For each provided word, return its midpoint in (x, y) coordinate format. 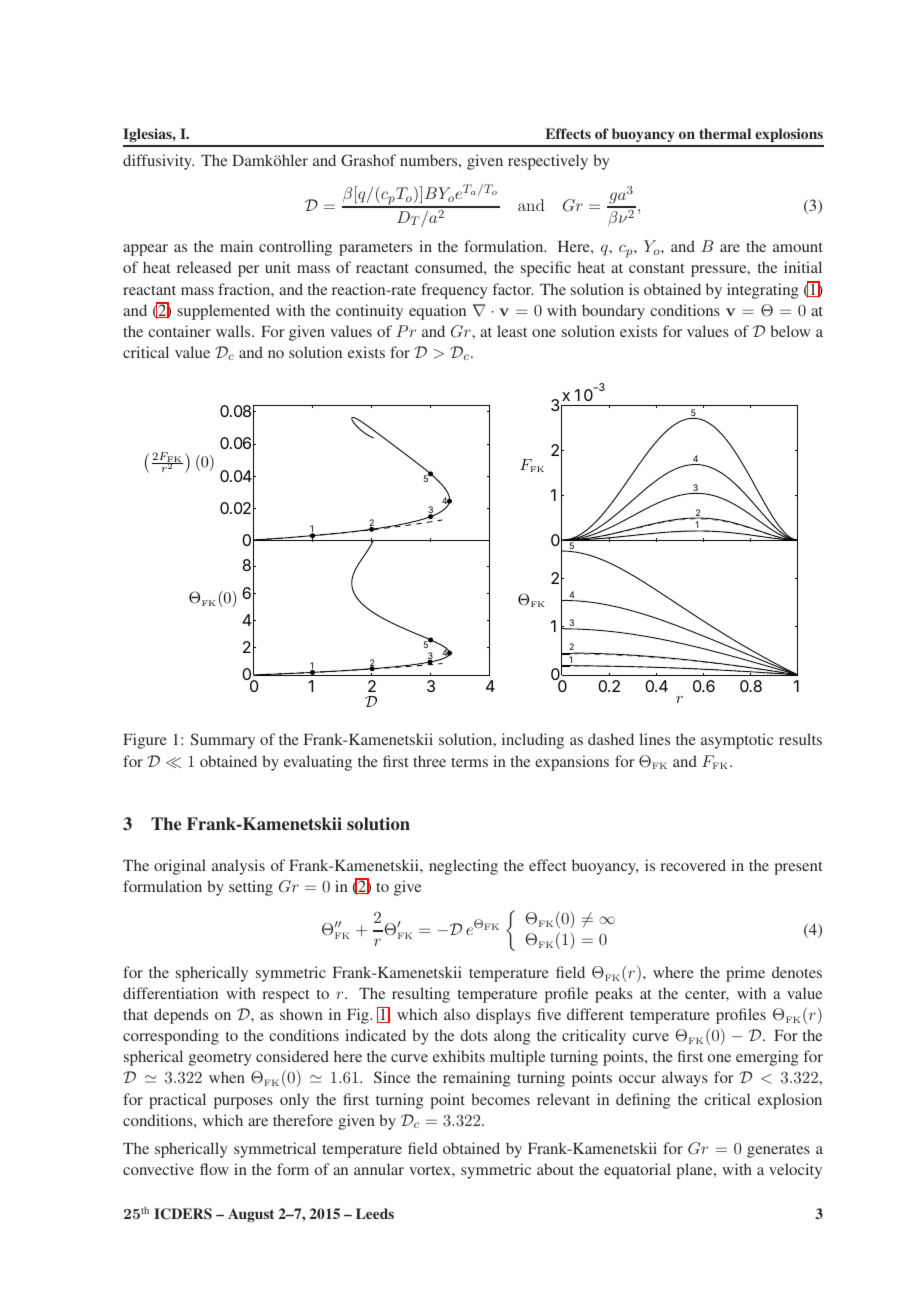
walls (234, 331)
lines (654, 739)
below (790, 331)
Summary (223, 741)
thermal (725, 133)
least (512, 331)
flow (214, 1169)
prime (745, 974)
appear (145, 250)
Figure (145, 741)
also (457, 1014)
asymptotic (737, 741)
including (533, 741)
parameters (375, 249)
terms (469, 762)
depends (181, 1016)
